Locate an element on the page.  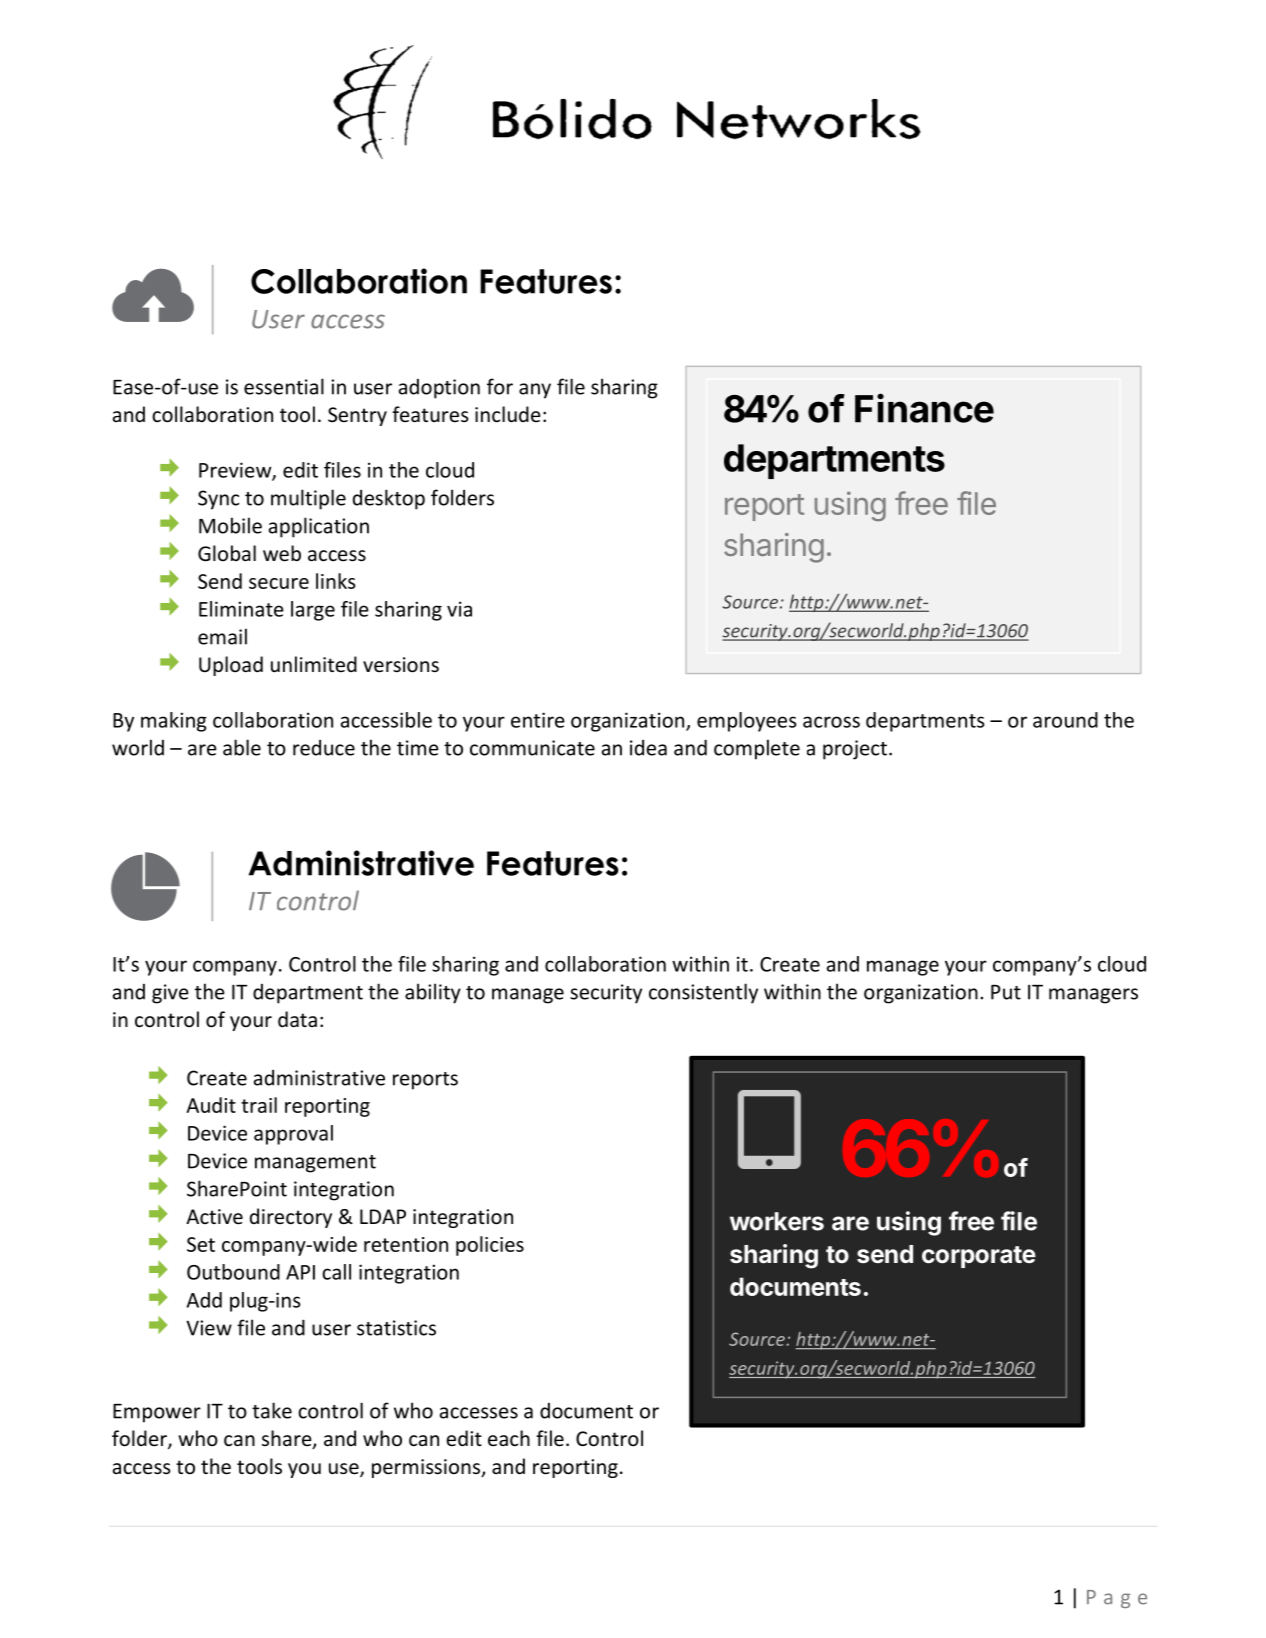
policies is located at coordinates (490, 1246).
